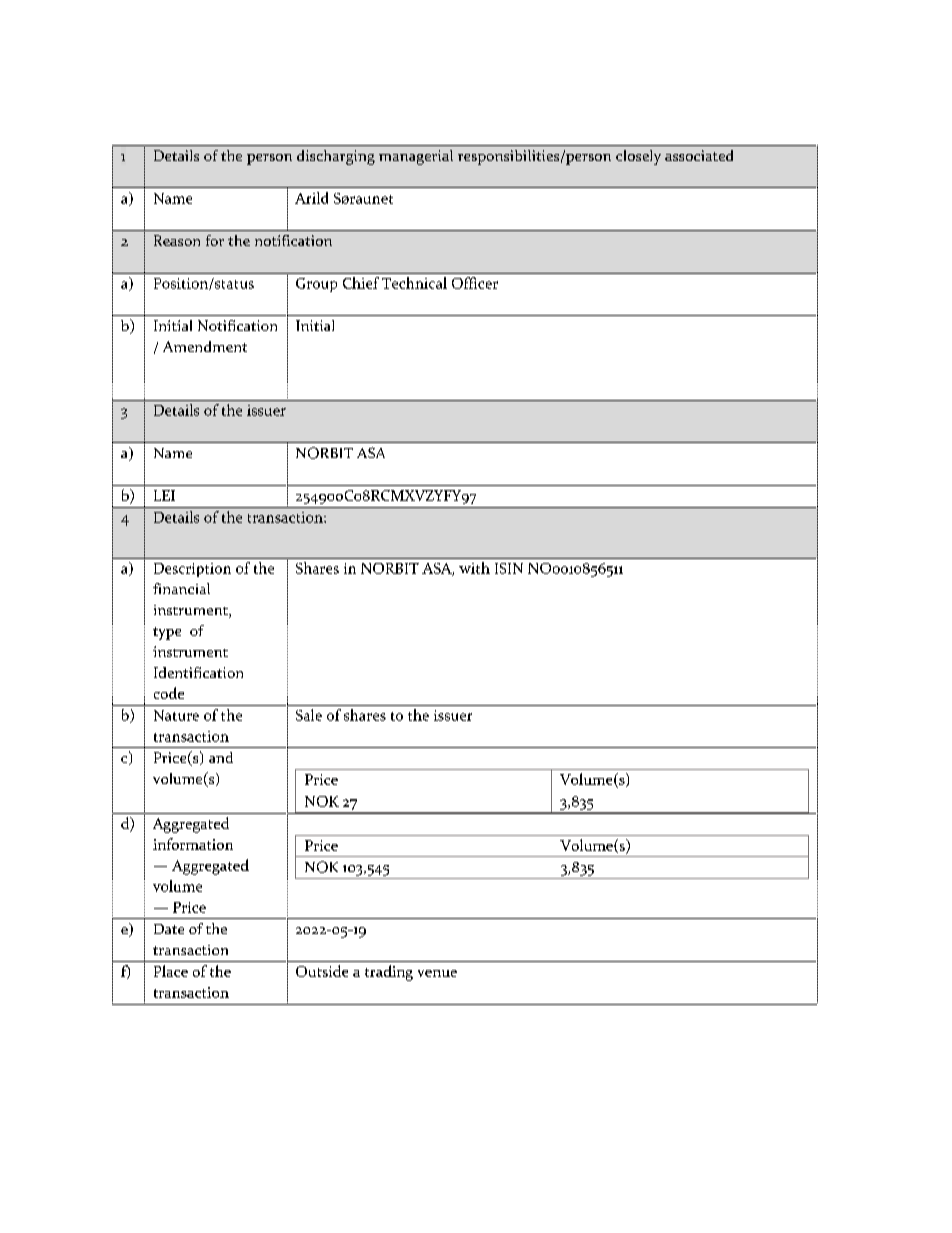  Describe the element at coordinates (311, 198) in the screenshot. I see `Arild` at that location.
